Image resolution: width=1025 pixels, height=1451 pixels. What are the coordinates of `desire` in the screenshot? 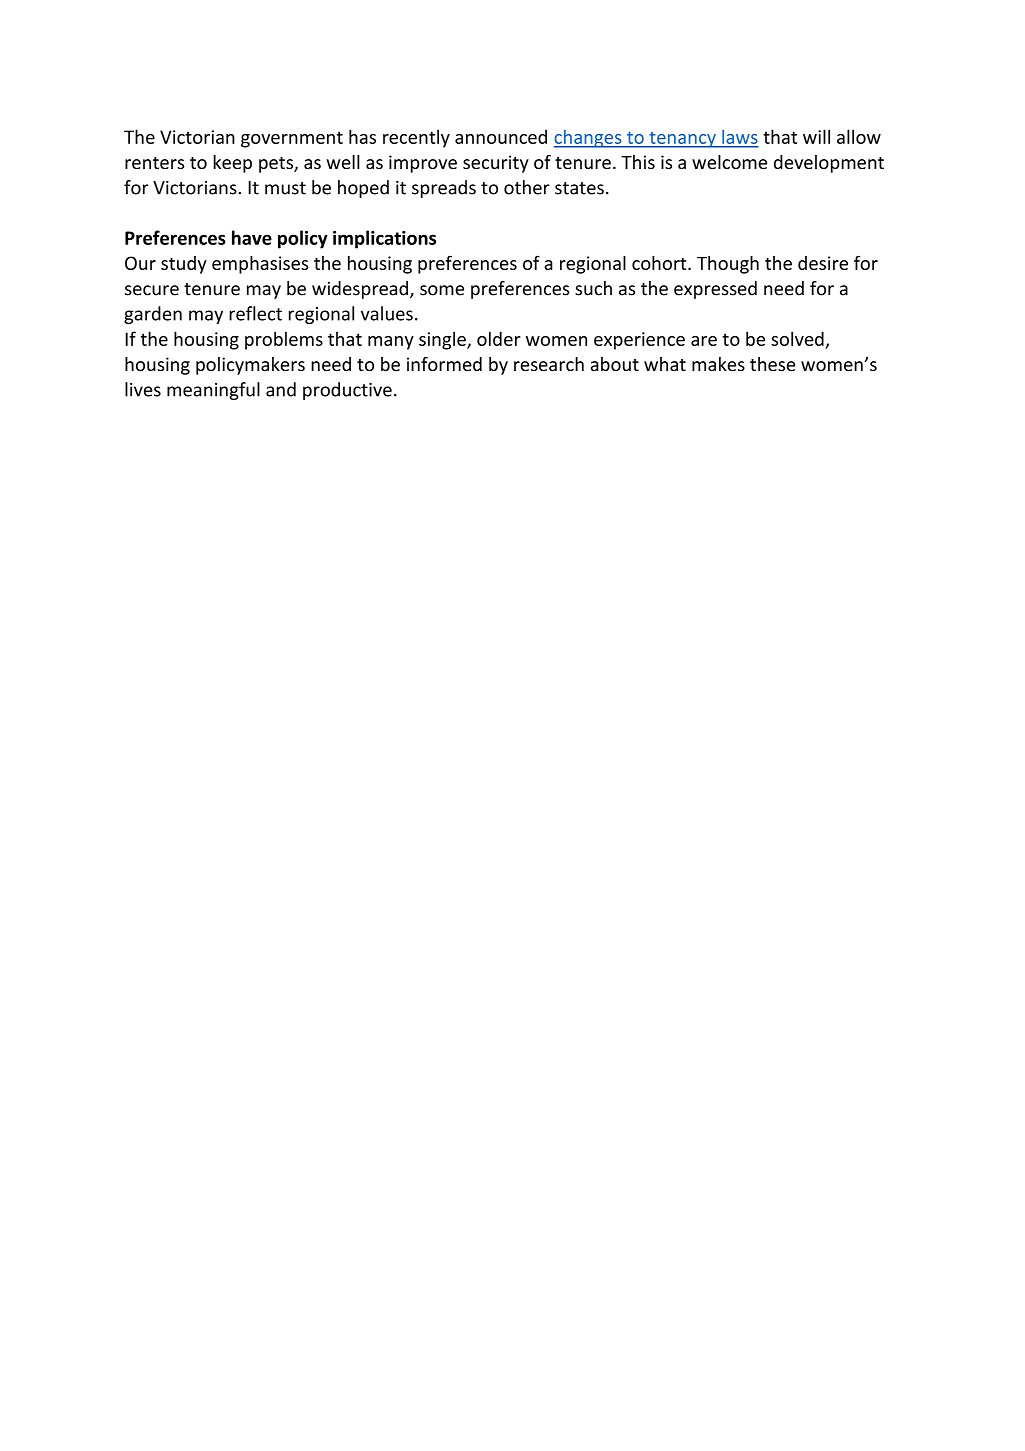 It's located at (823, 263).
